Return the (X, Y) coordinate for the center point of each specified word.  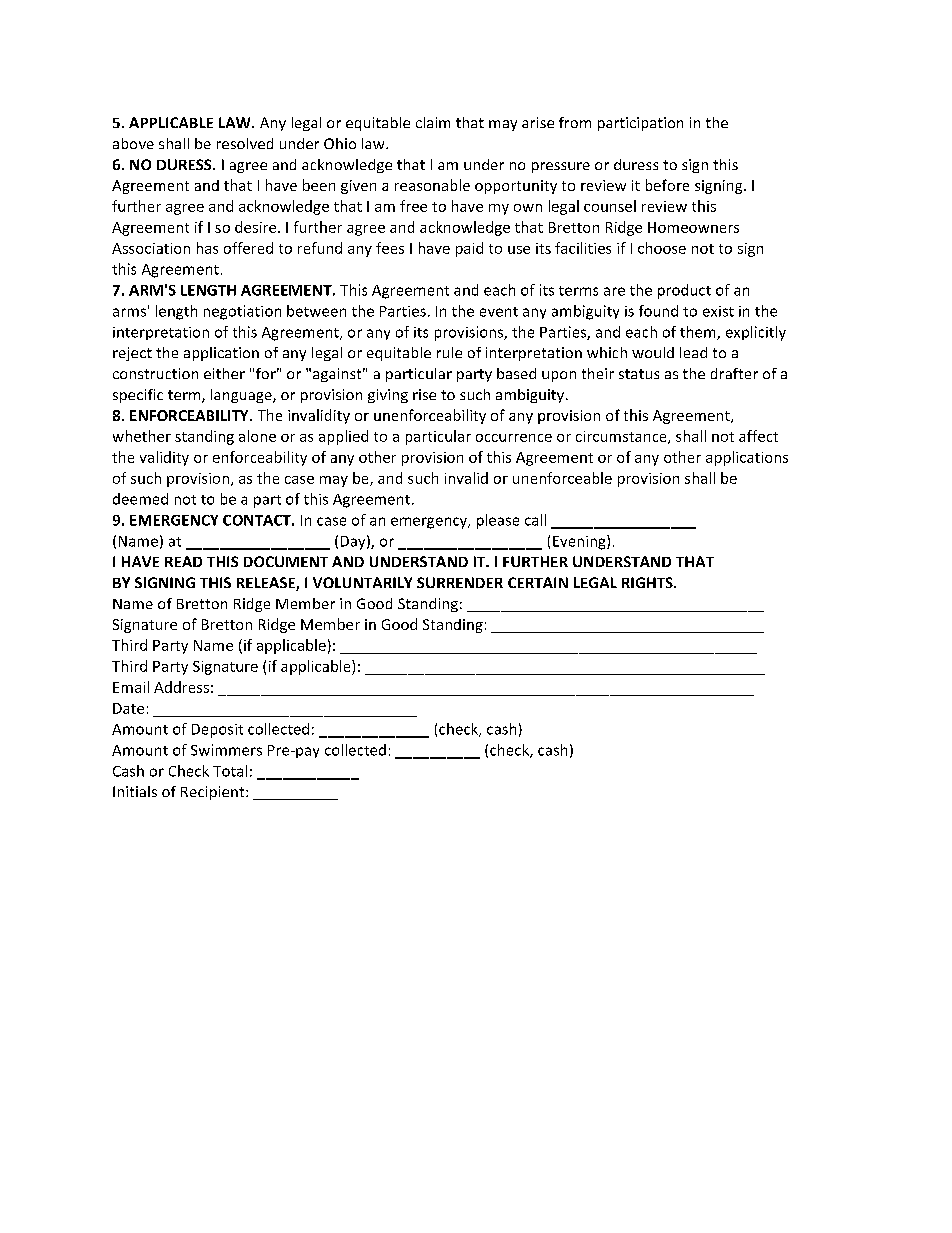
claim (433, 122)
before (667, 185)
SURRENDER (460, 582)
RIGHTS (648, 582)
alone (257, 436)
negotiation (242, 312)
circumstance (622, 437)
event (499, 312)
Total (230, 771)
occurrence (514, 438)
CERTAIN (538, 582)
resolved (245, 143)
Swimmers (226, 750)
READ (183, 561)
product (684, 291)
